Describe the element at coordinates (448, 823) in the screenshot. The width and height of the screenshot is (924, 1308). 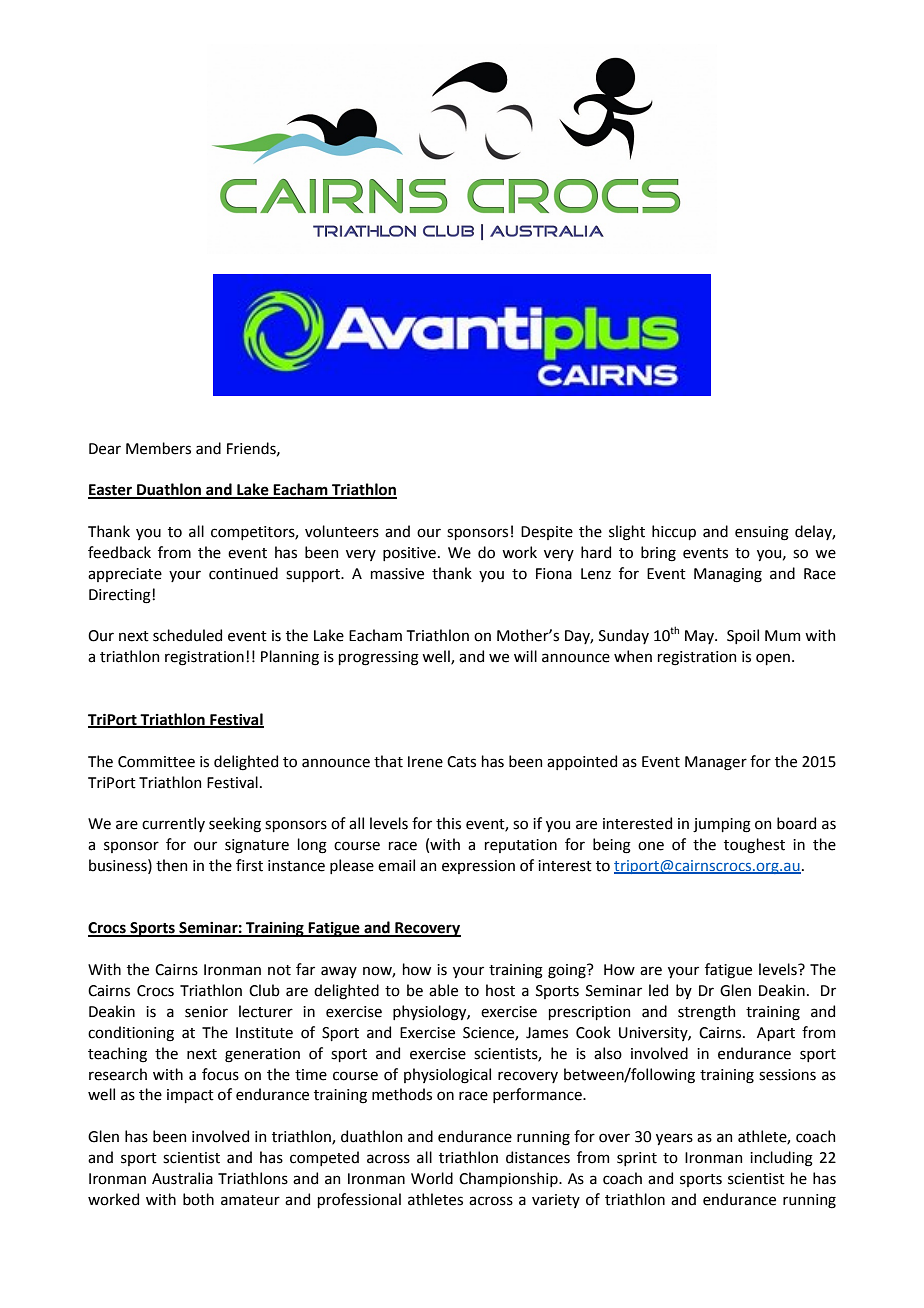
I see `this` at that location.
